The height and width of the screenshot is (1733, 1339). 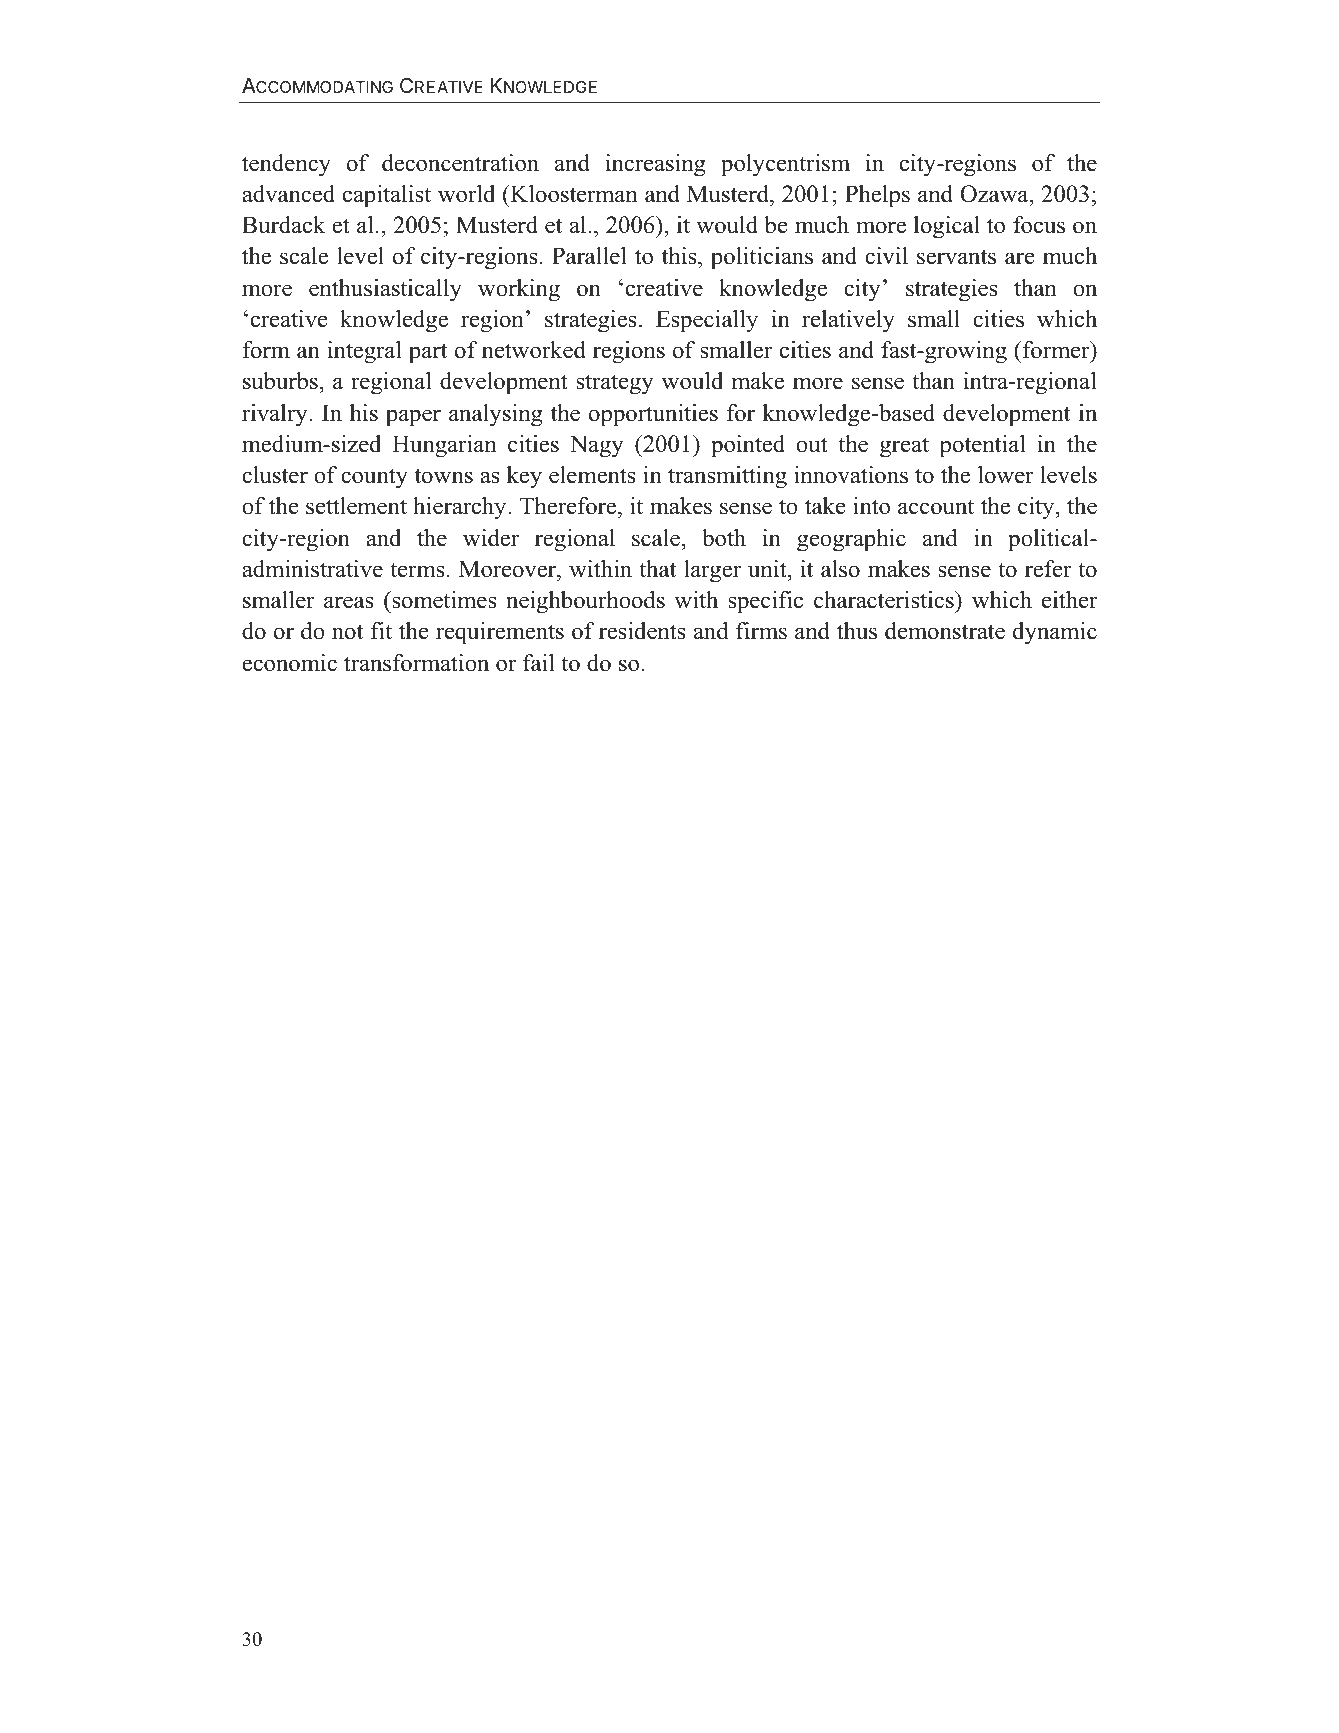 I want to click on strategy, so click(x=615, y=384).
